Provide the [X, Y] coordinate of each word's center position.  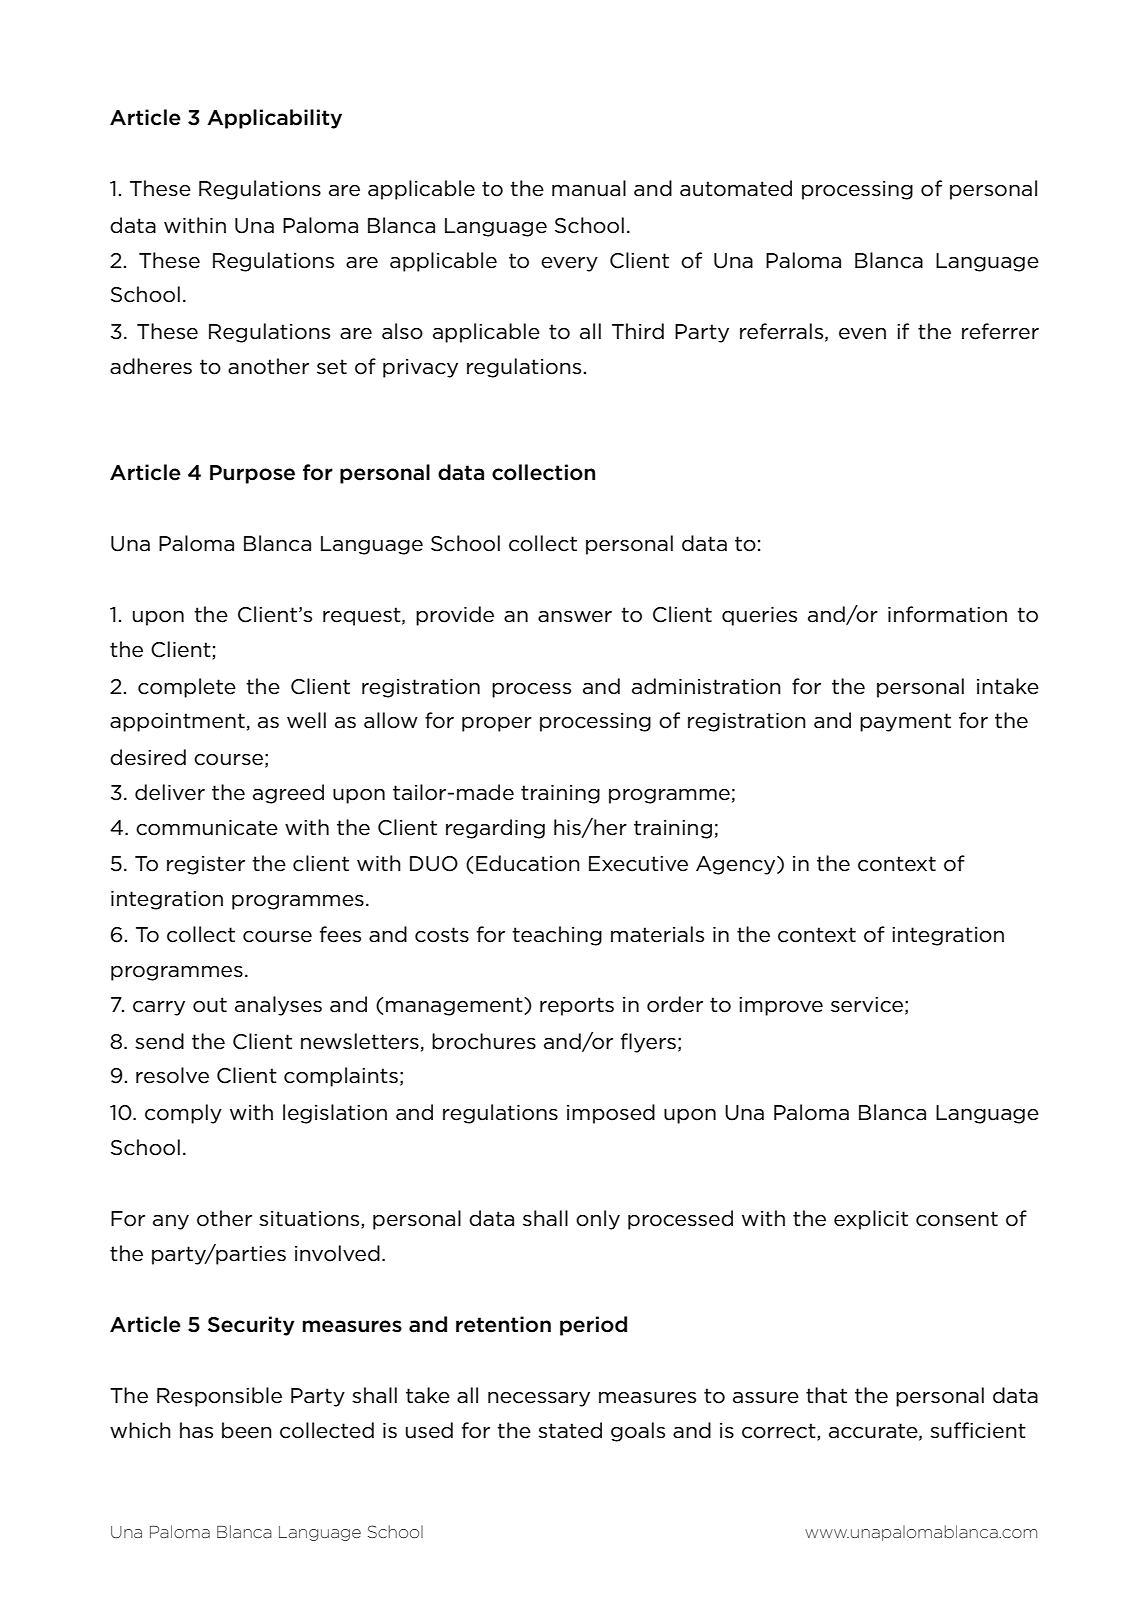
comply [183, 1114]
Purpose [252, 474]
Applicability [274, 119]
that [826, 1395]
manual [589, 188]
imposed [611, 1114]
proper [497, 724]
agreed [288, 794]
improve [781, 1006]
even [862, 334]
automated [736, 188]
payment [905, 722]
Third [638, 331]
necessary [539, 1399]
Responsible [219, 1397]
